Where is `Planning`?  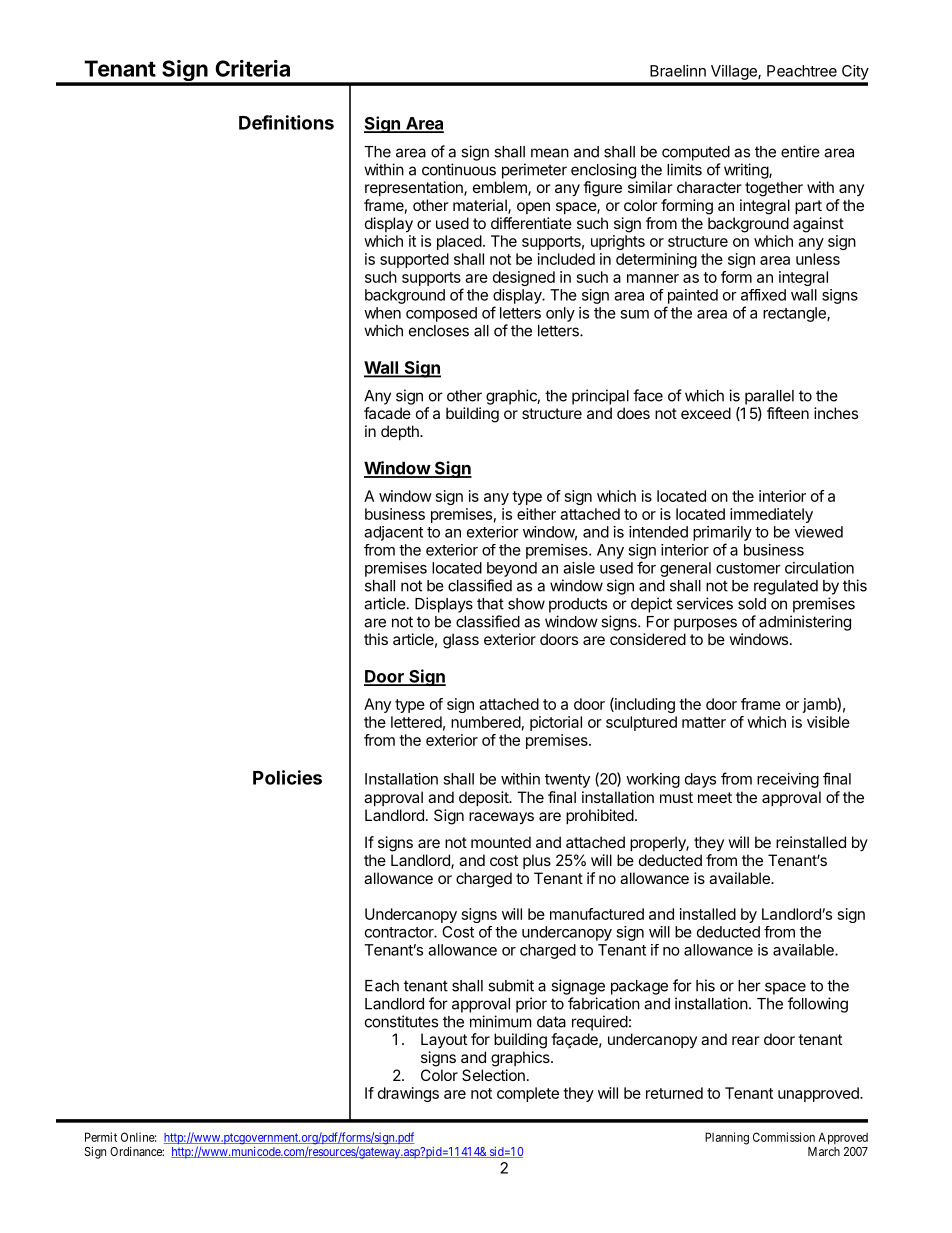 Planning is located at coordinates (727, 1138).
